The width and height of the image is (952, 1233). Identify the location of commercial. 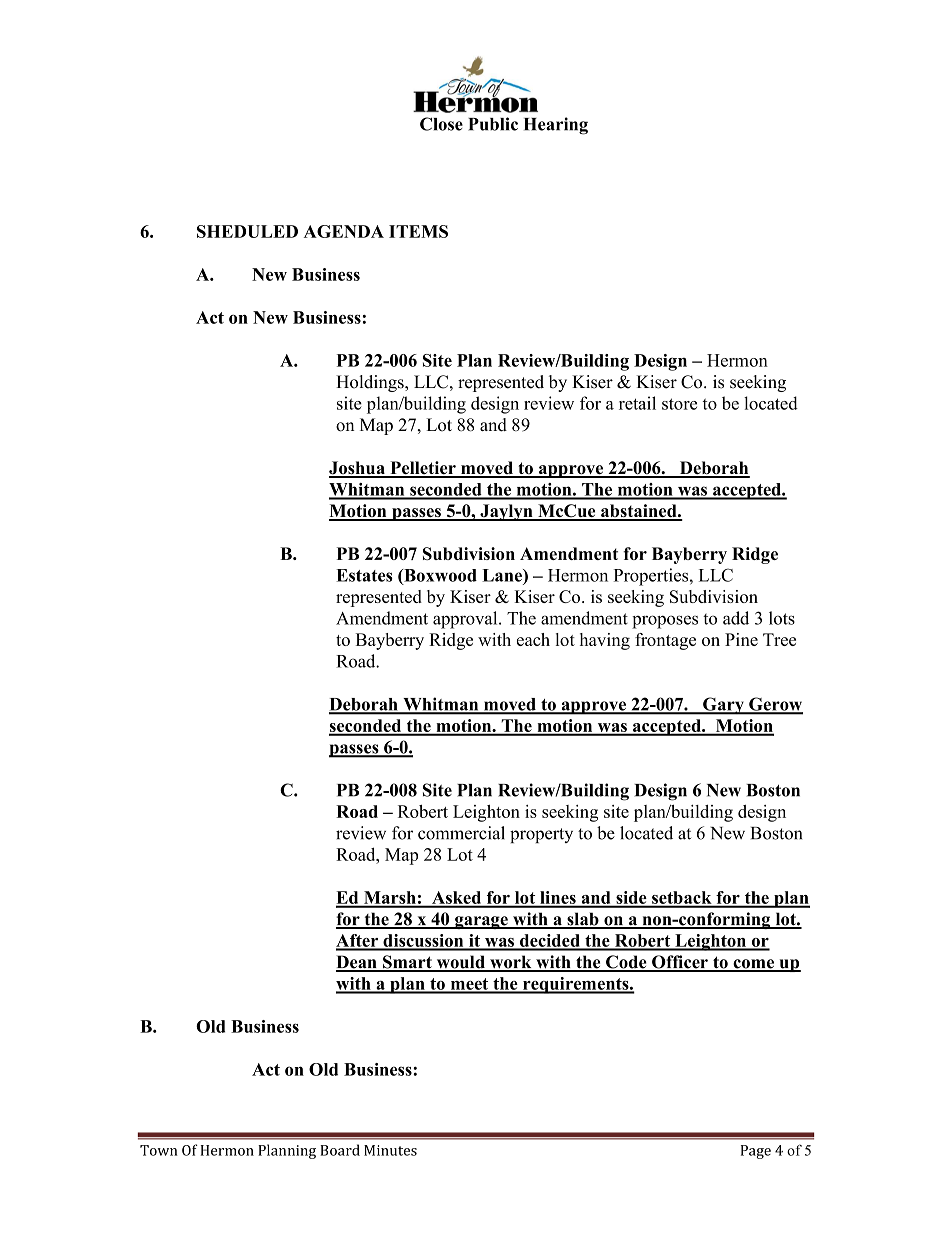
(461, 833).
